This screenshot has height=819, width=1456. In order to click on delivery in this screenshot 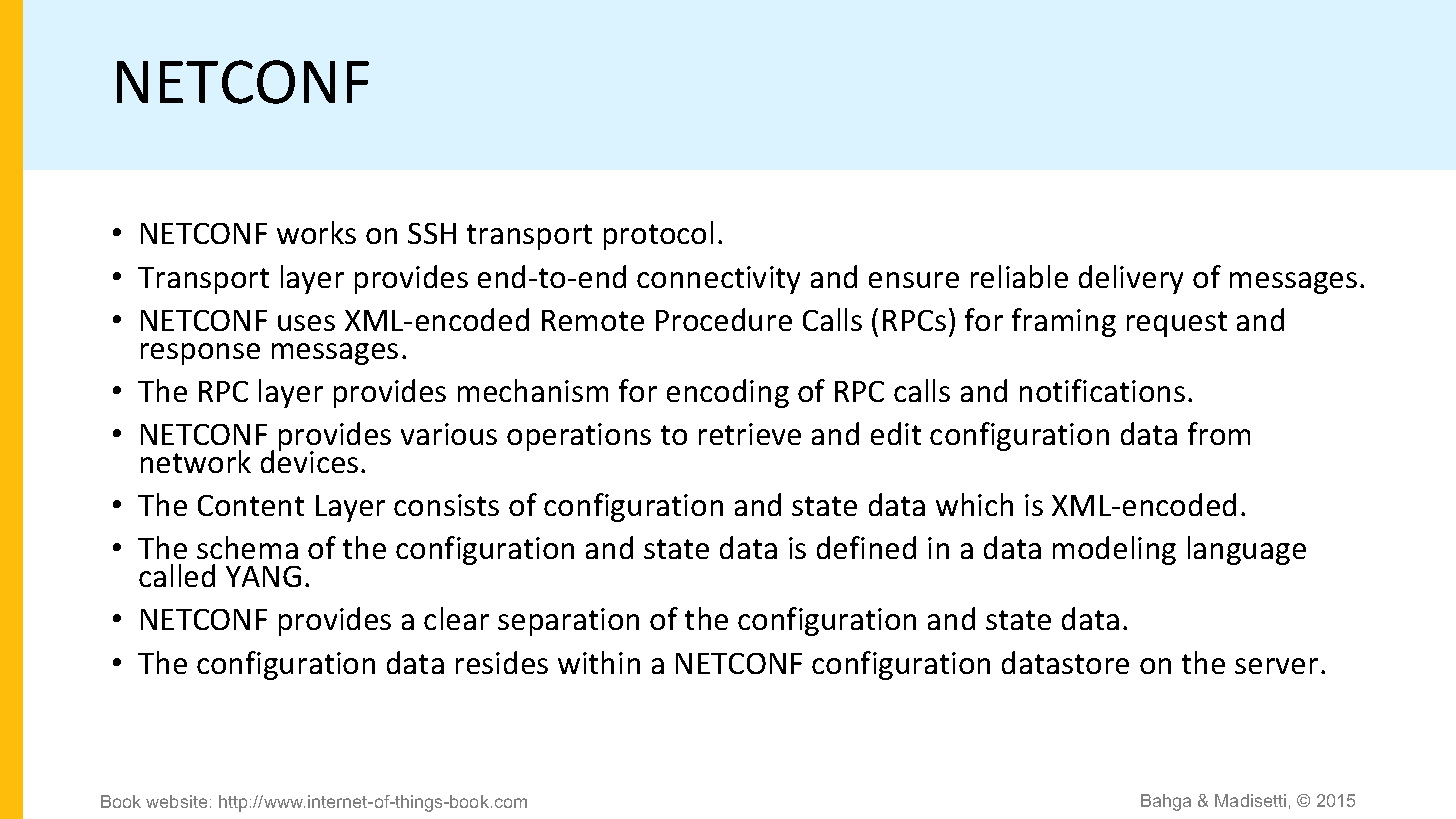, I will do `click(1131, 279)`.
